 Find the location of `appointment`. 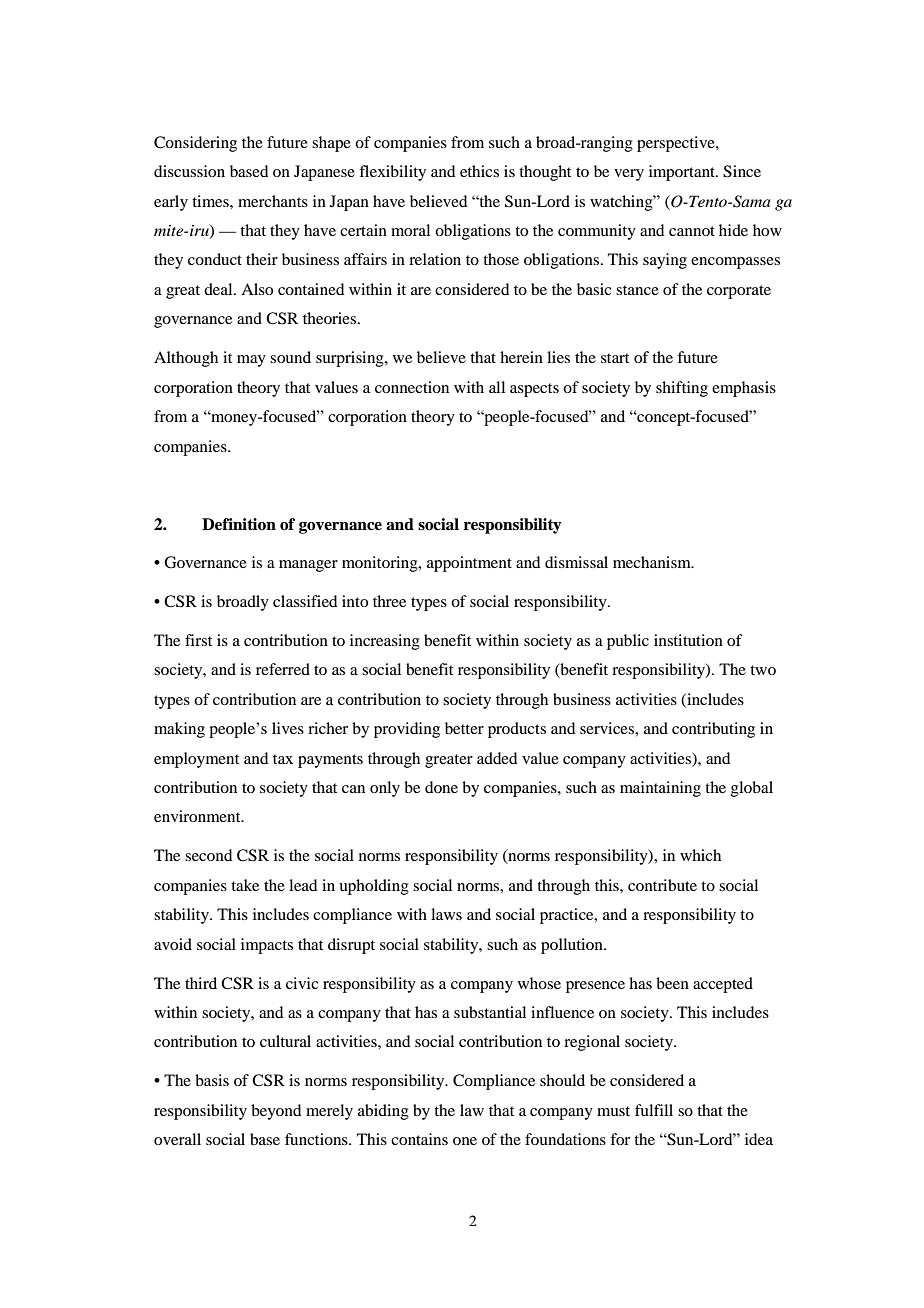

appointment is located at coordinates (469, 564).
